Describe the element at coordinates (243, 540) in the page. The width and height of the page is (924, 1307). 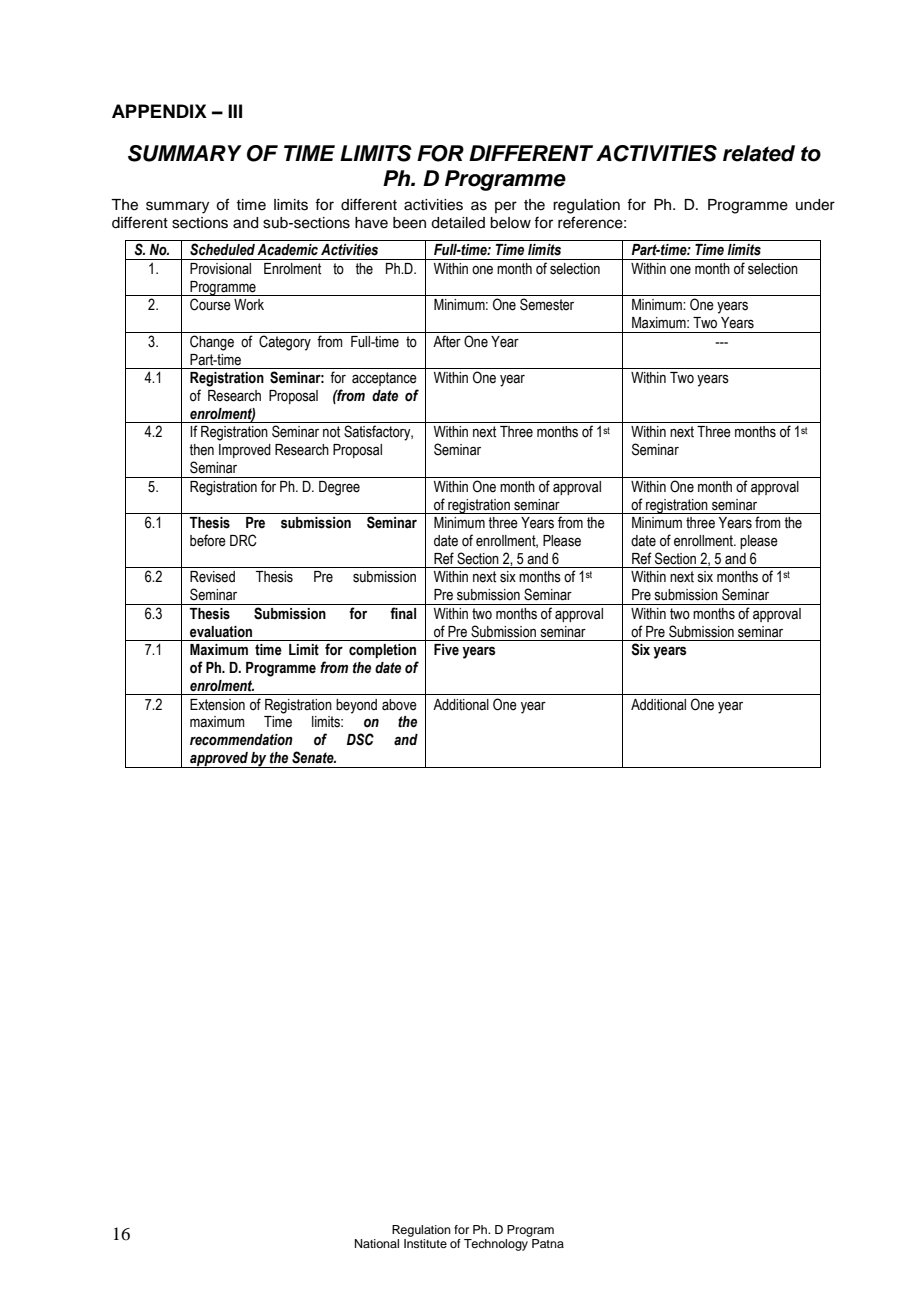
I see `DRC` at that location.
